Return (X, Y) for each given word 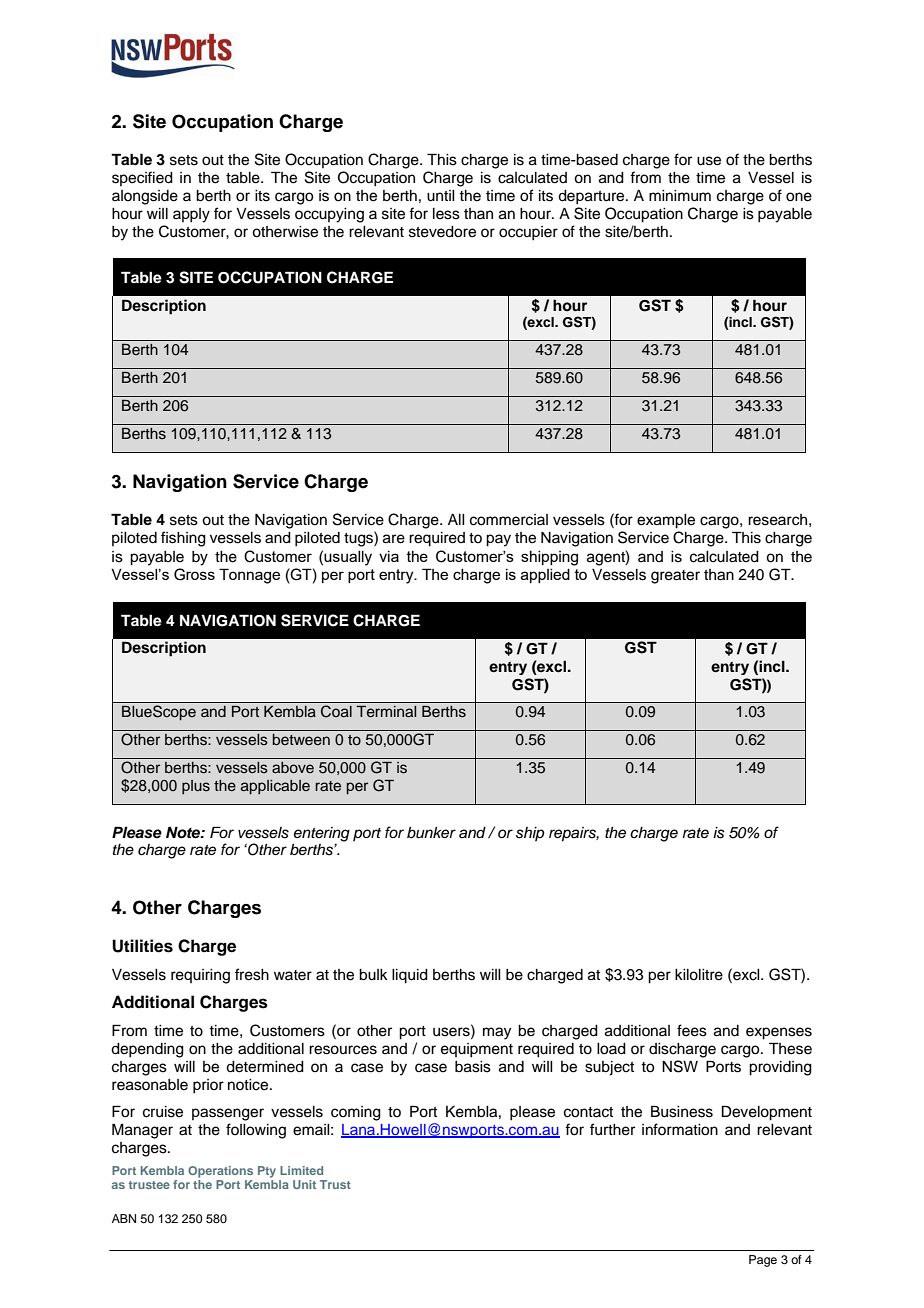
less (446, 214)
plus (196, 787)
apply (191, 215)
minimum (680, 196)
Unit (304, 1184)
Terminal (386, 712)
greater (675, 577)
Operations (220, 1172)
